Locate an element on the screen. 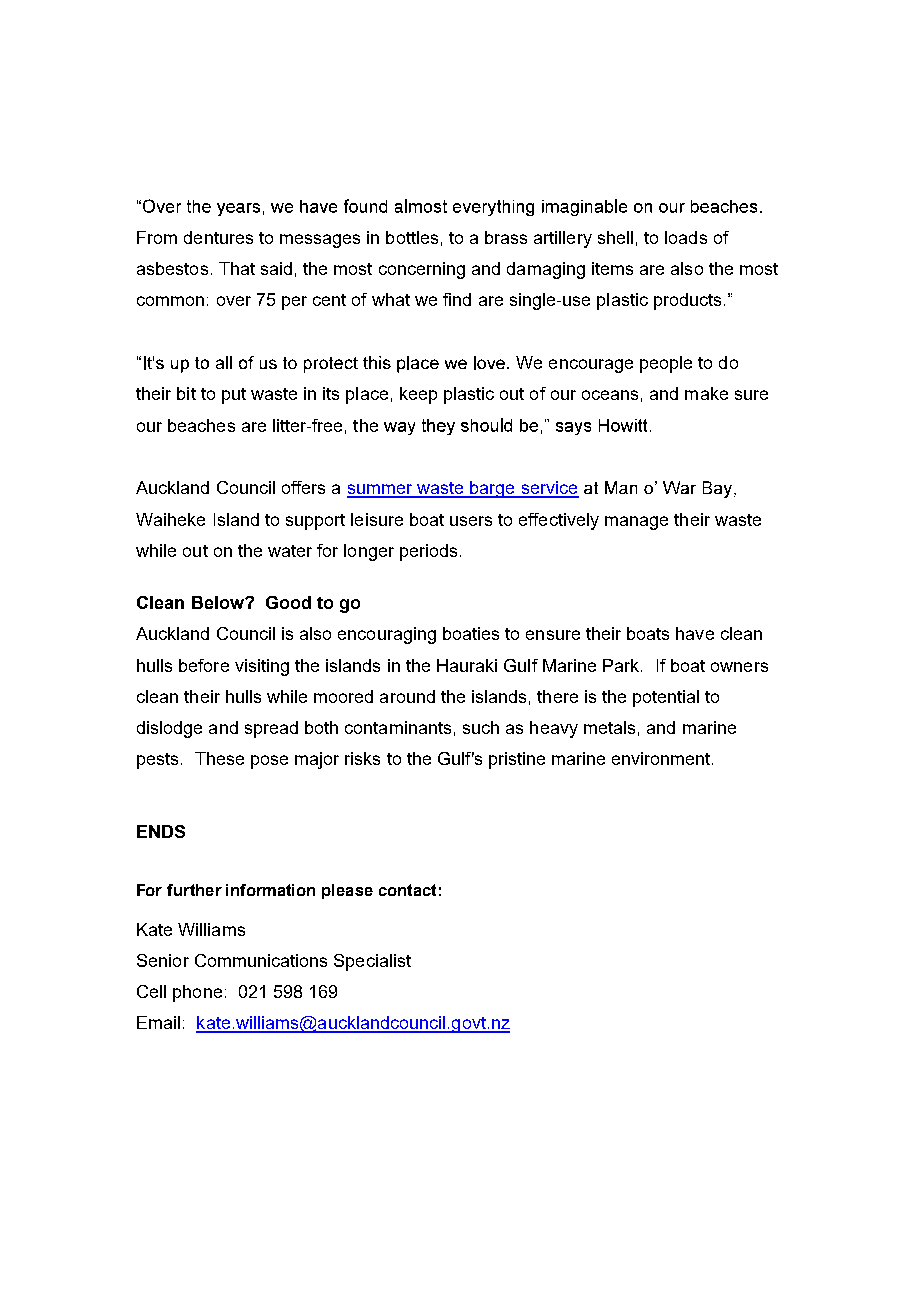 This screenshot has height=1308, width=924. Below is located at coordinates (219, 602).
